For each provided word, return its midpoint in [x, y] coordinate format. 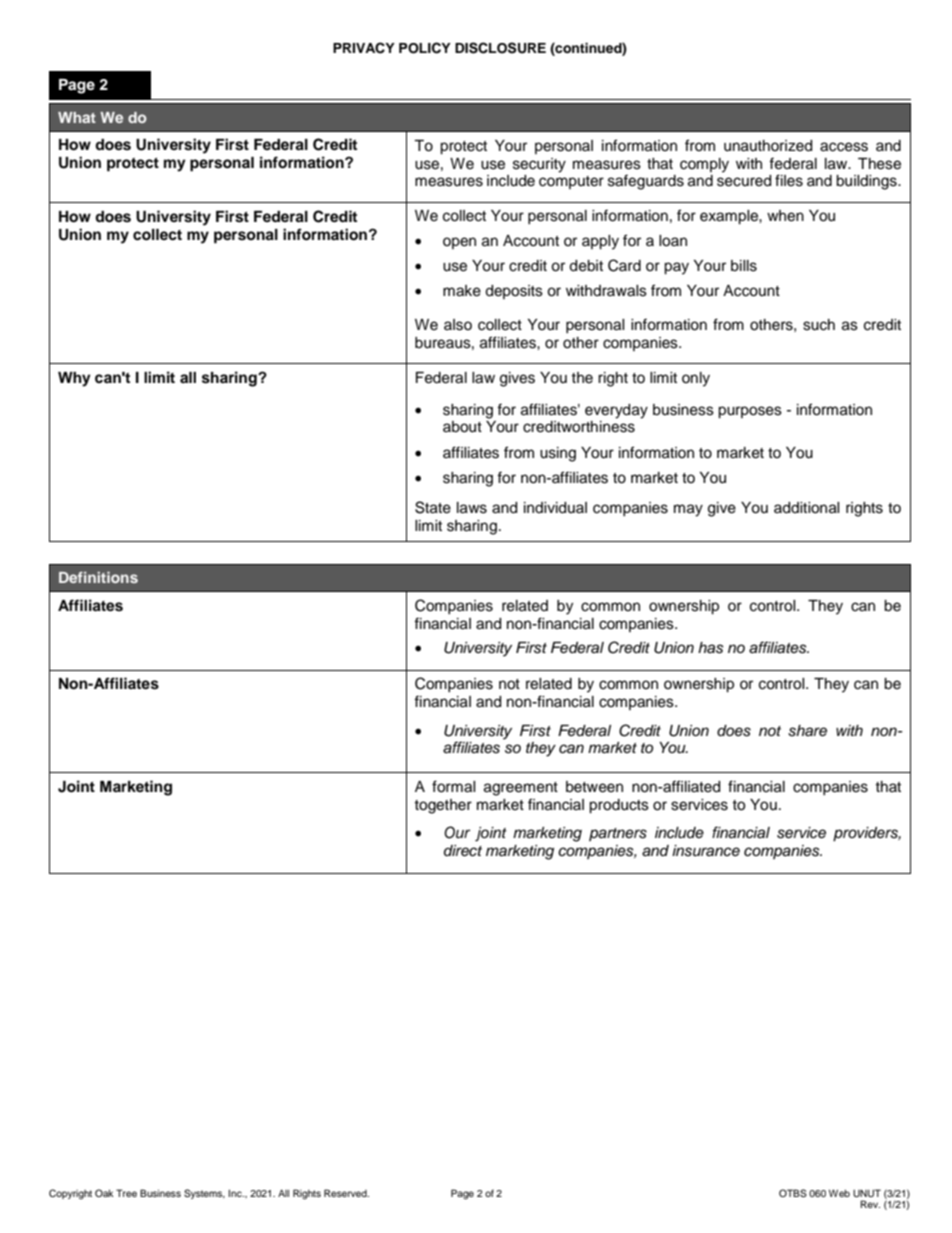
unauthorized [768, 146]
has [711, 648]
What [77, 117]
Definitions [98, 577]
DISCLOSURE [500, 48]
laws [472, 508]
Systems [204, 1194]
